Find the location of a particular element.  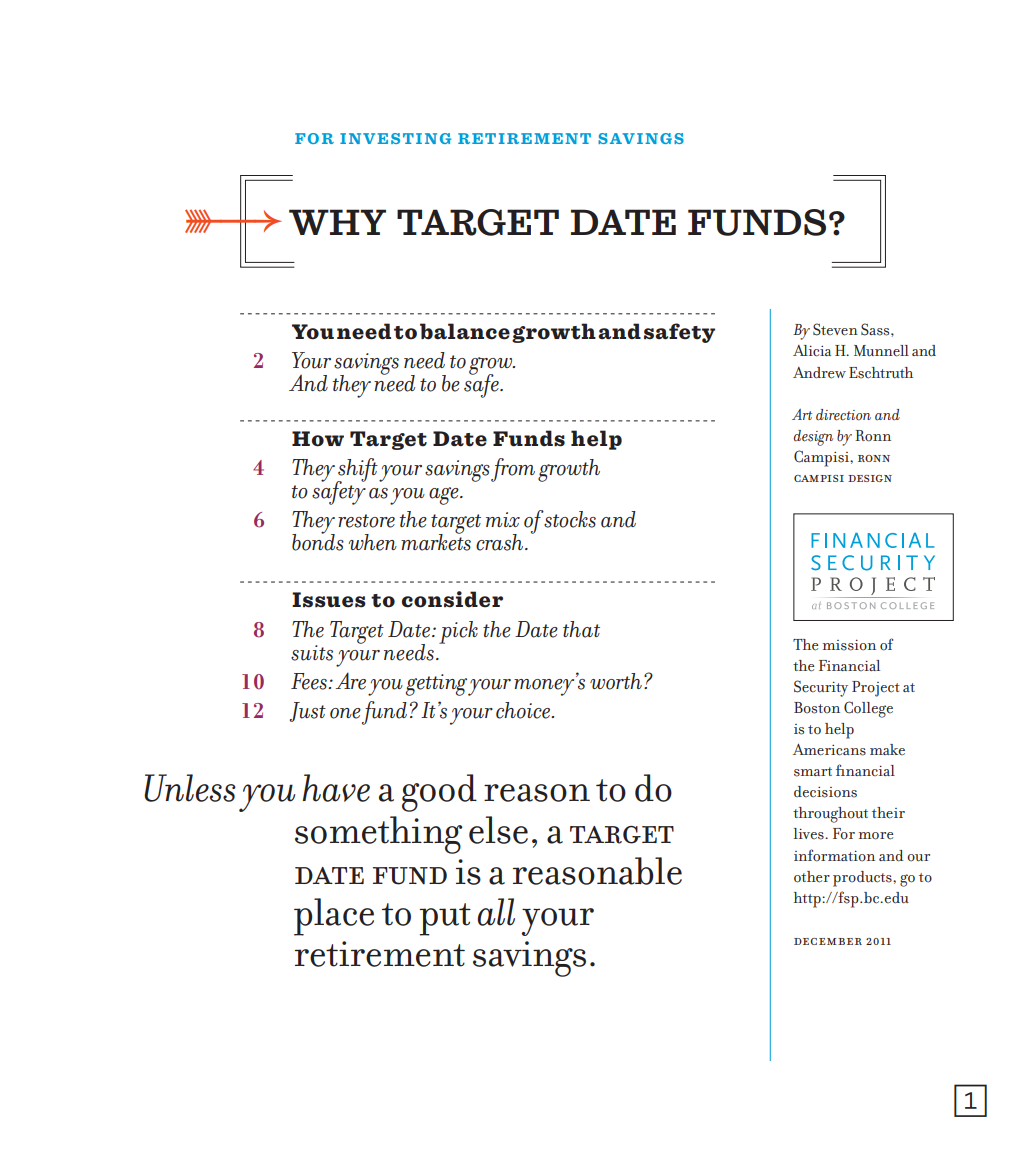

balance is located at coordinates (465, 331).
